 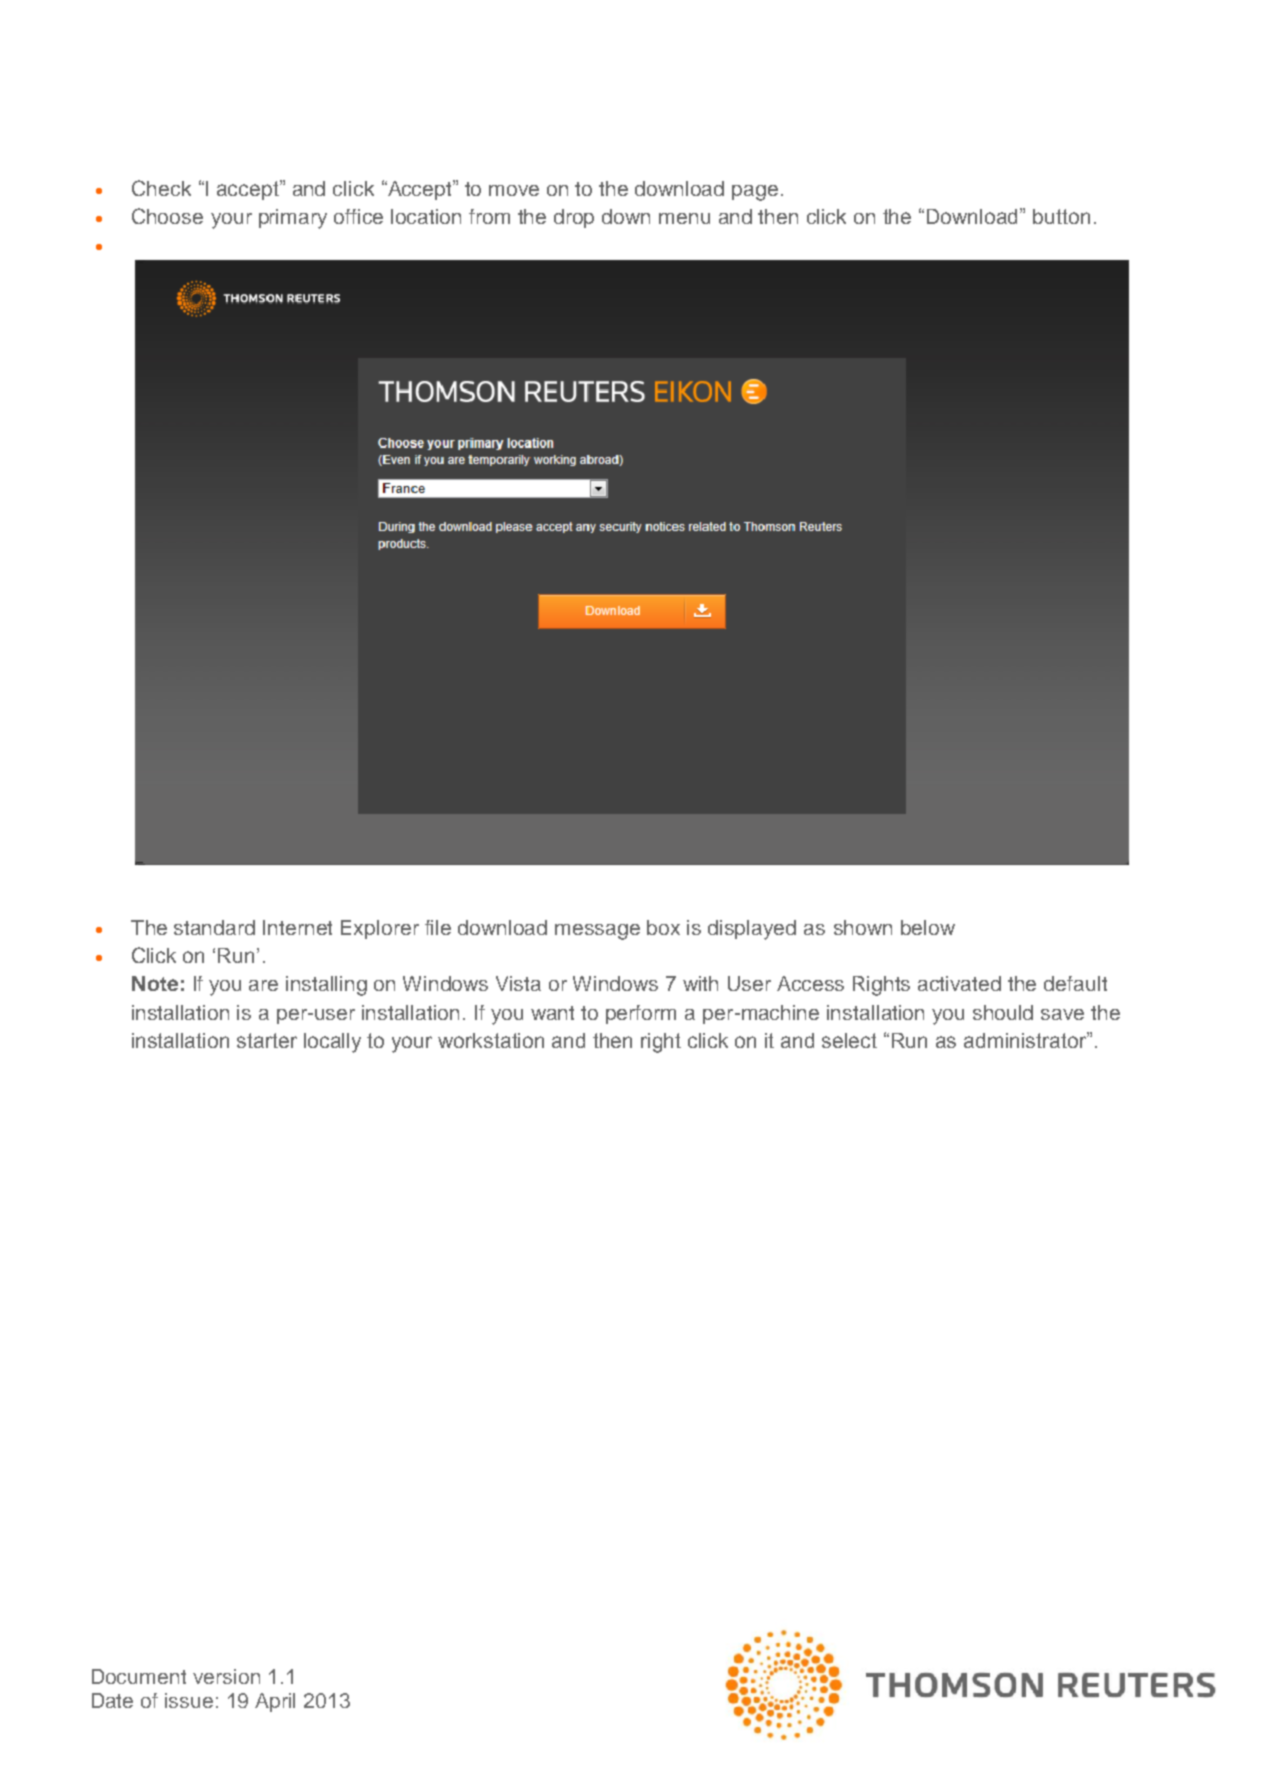 I want to click on version, so click(x=226, y=1676).
